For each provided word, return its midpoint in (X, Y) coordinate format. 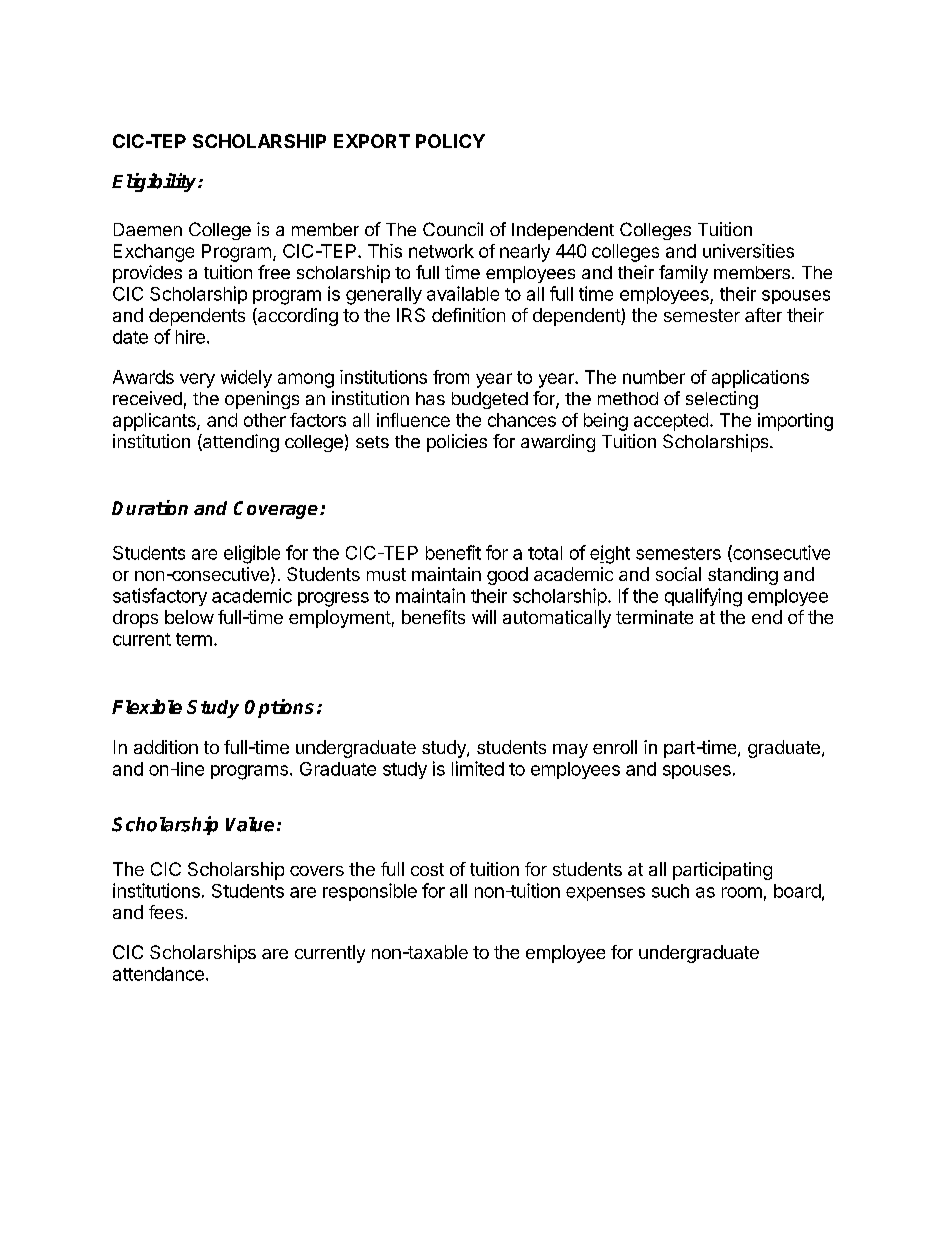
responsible (370, 892)
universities (748, 251)
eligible (252, 554)
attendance (158, 974)
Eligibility (155, 182)
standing (743, 576)
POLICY (450, 141)
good (507, 576)
